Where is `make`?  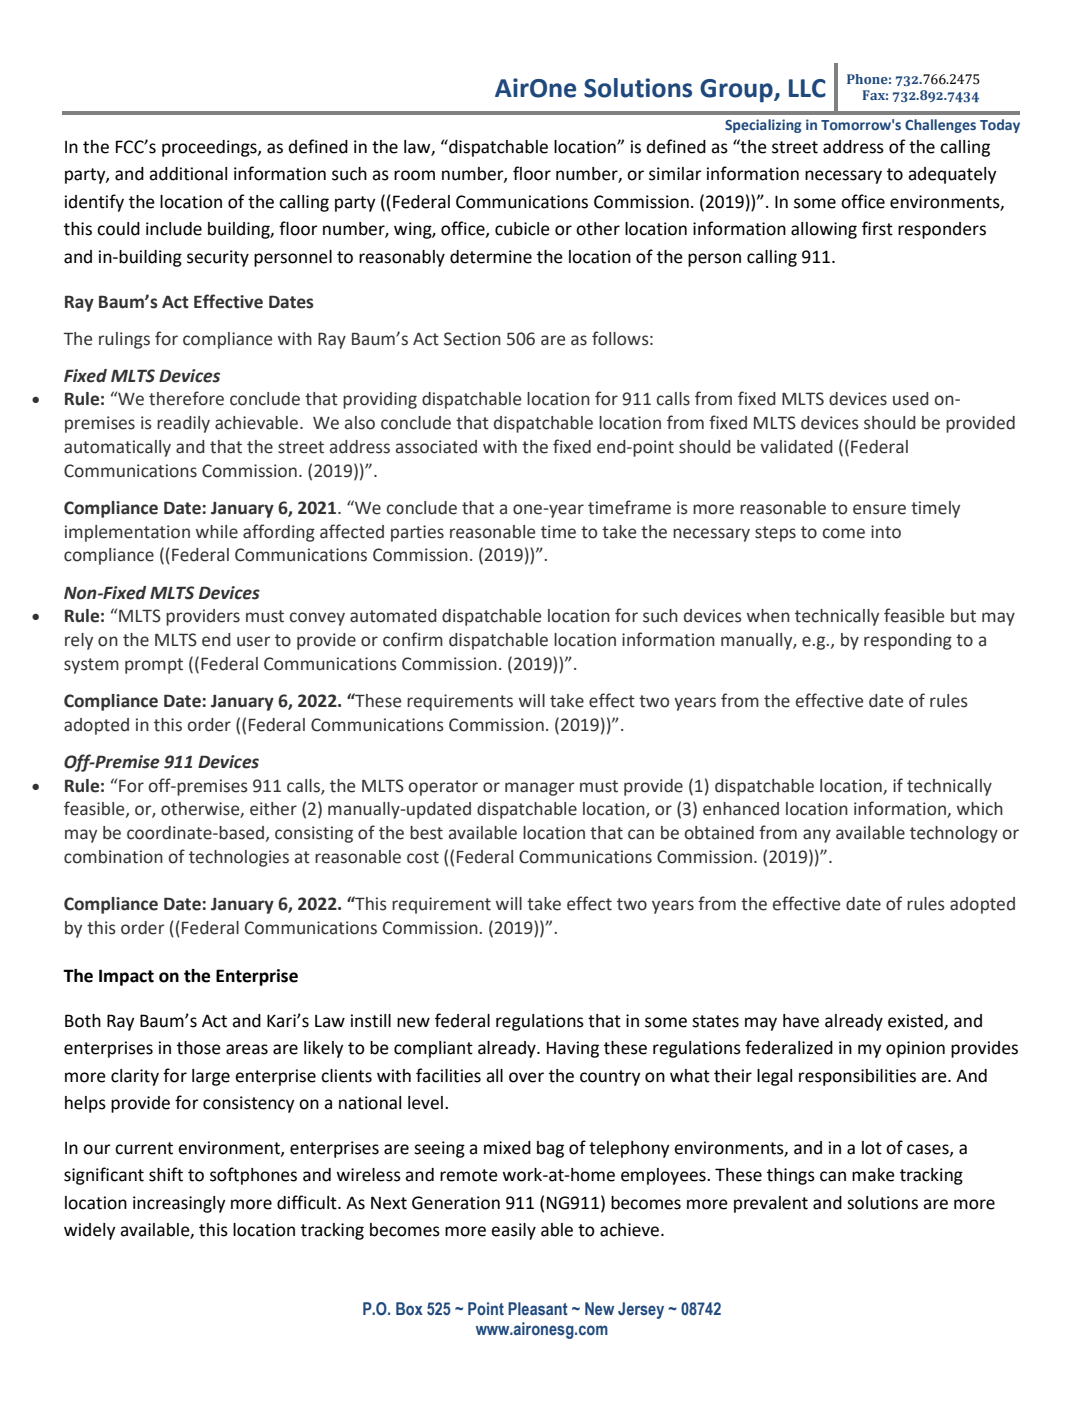 make is located at coordinates (873, 1175).
